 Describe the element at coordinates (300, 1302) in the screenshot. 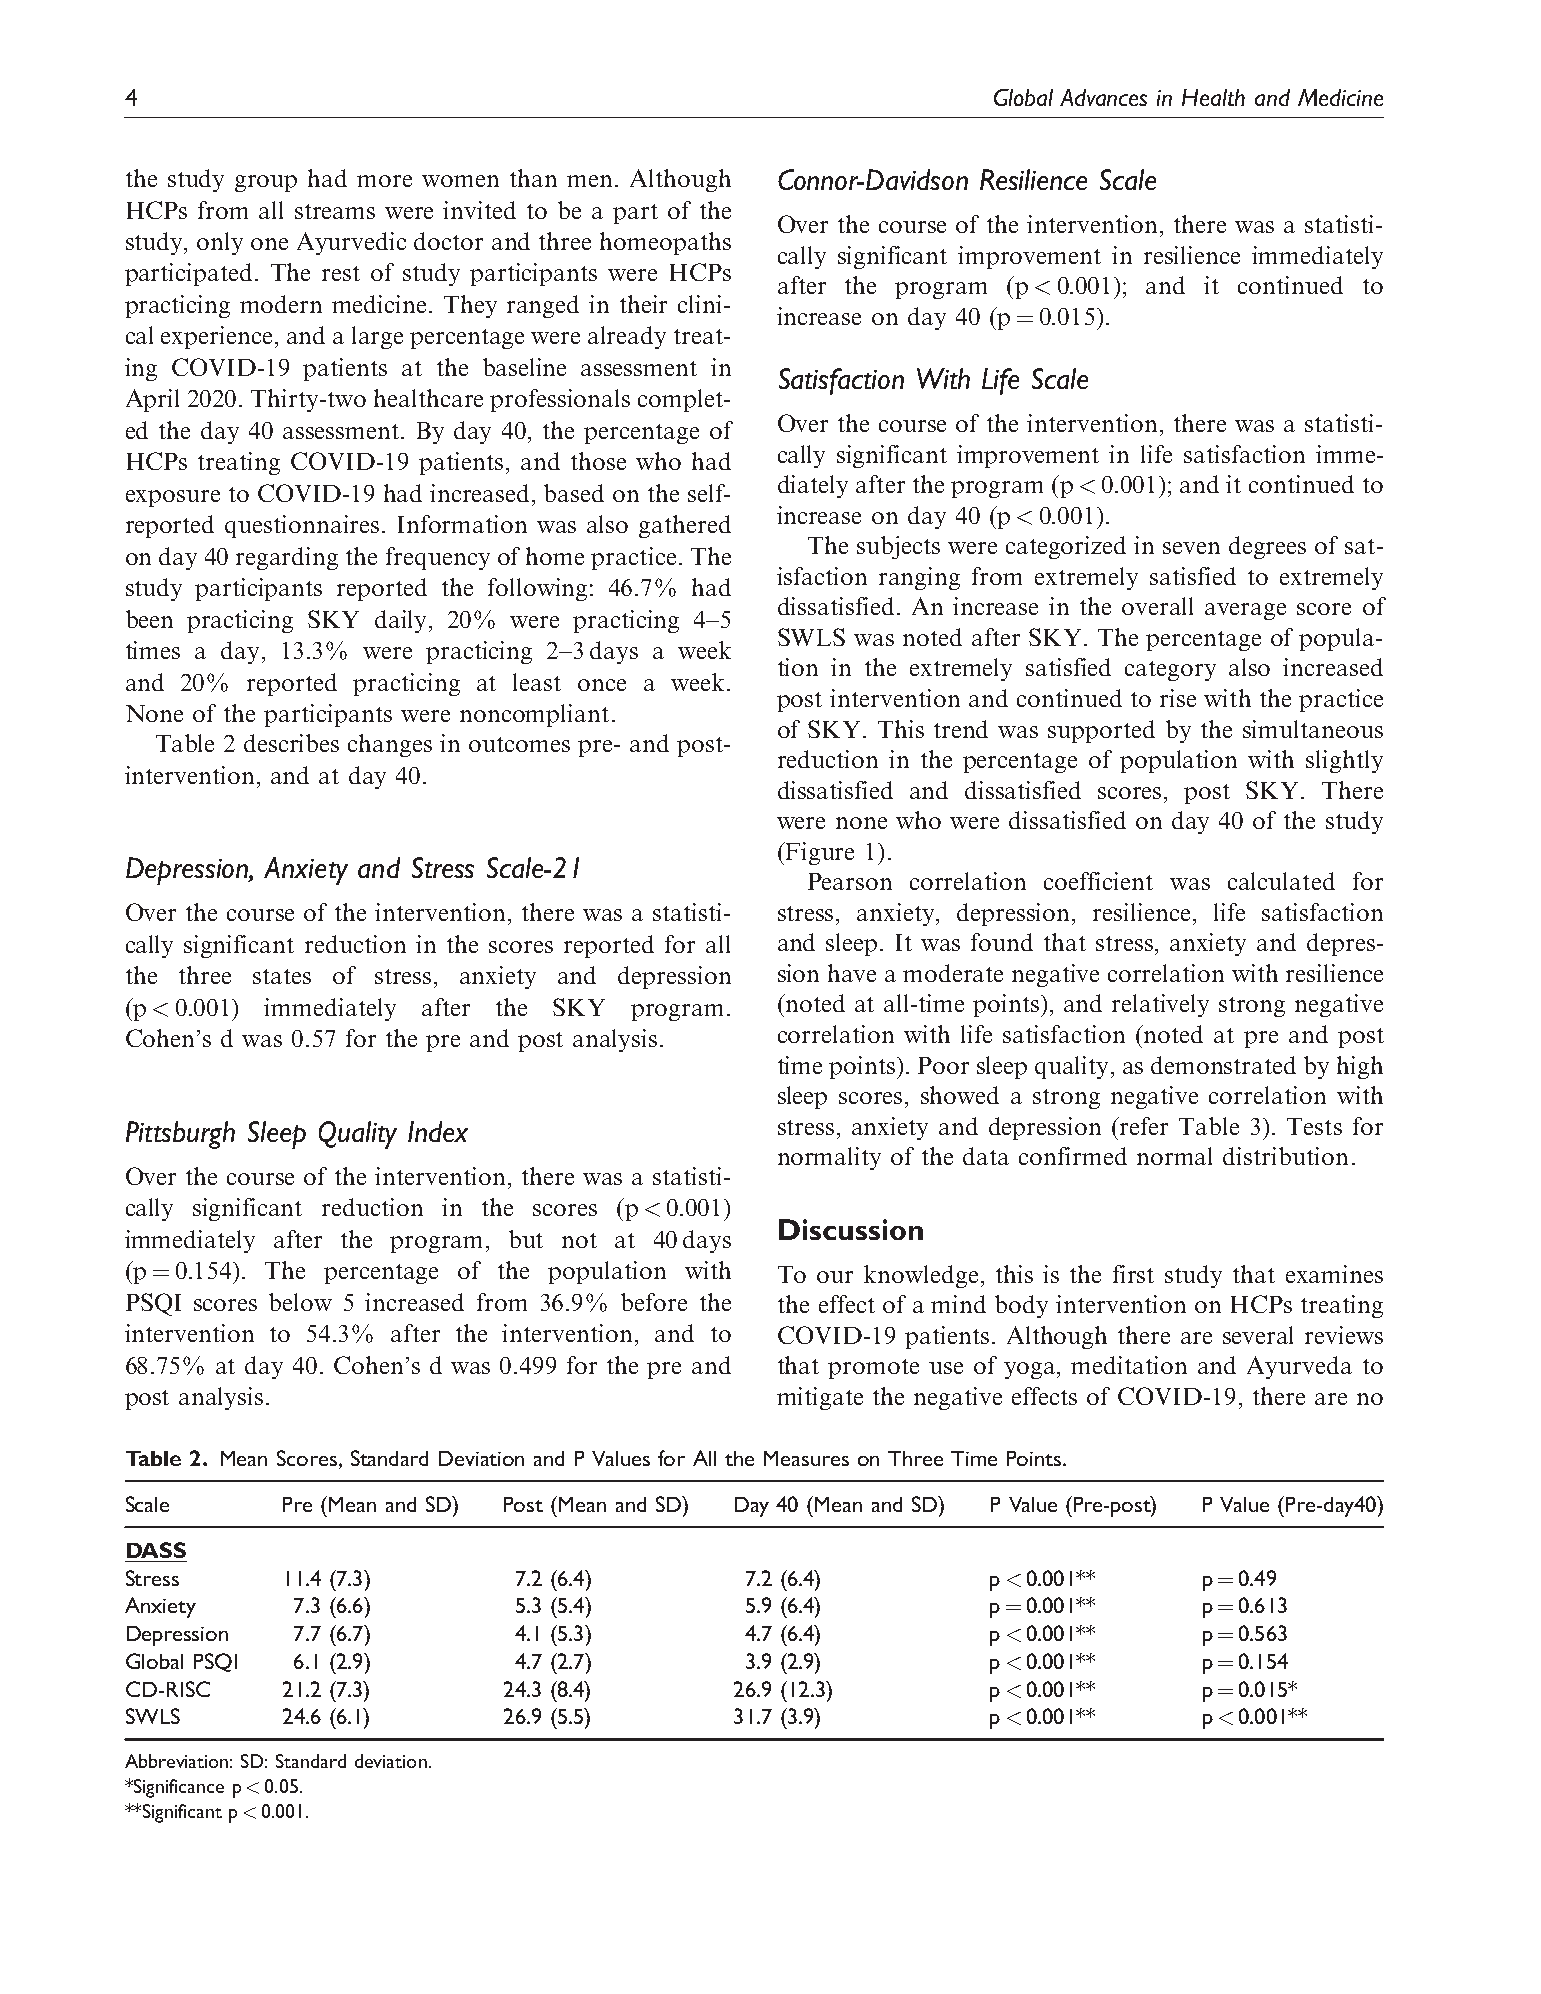

I see `below` at that location.
